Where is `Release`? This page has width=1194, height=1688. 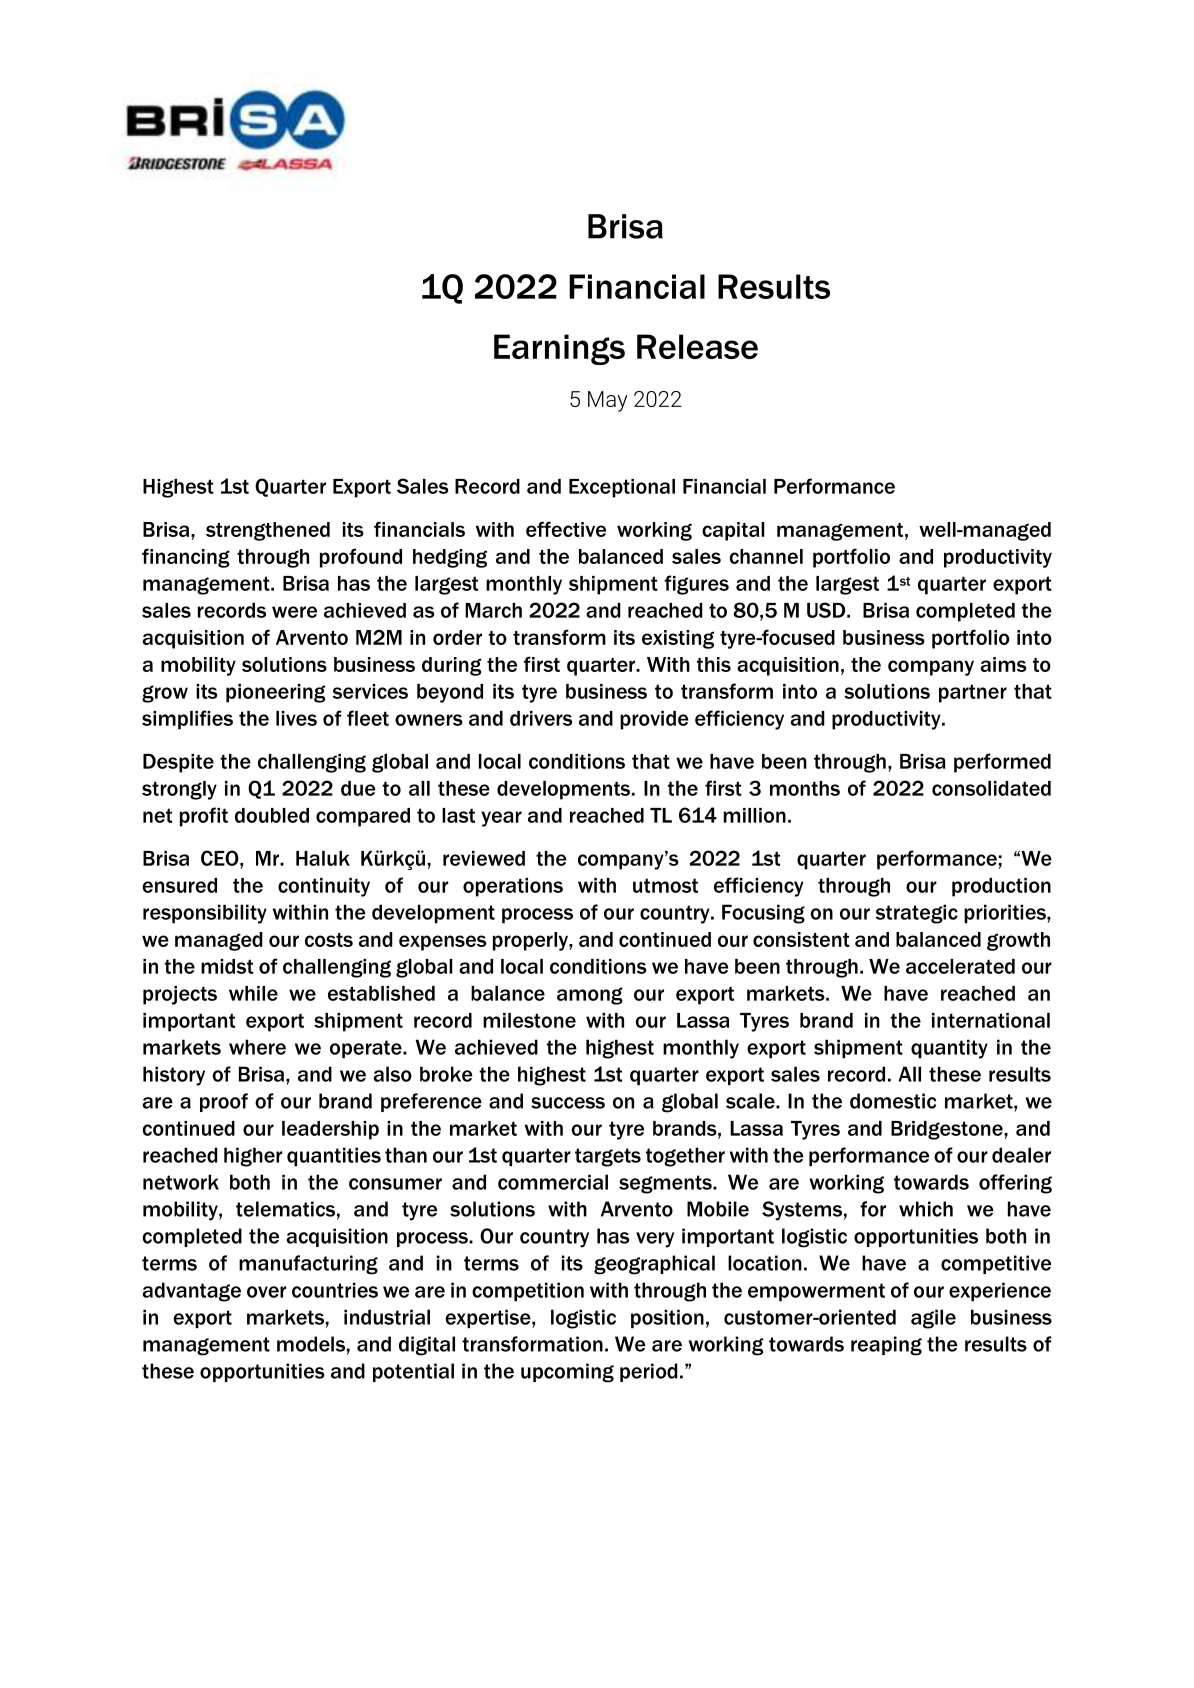
Release is located at coordinates (697, 346).
